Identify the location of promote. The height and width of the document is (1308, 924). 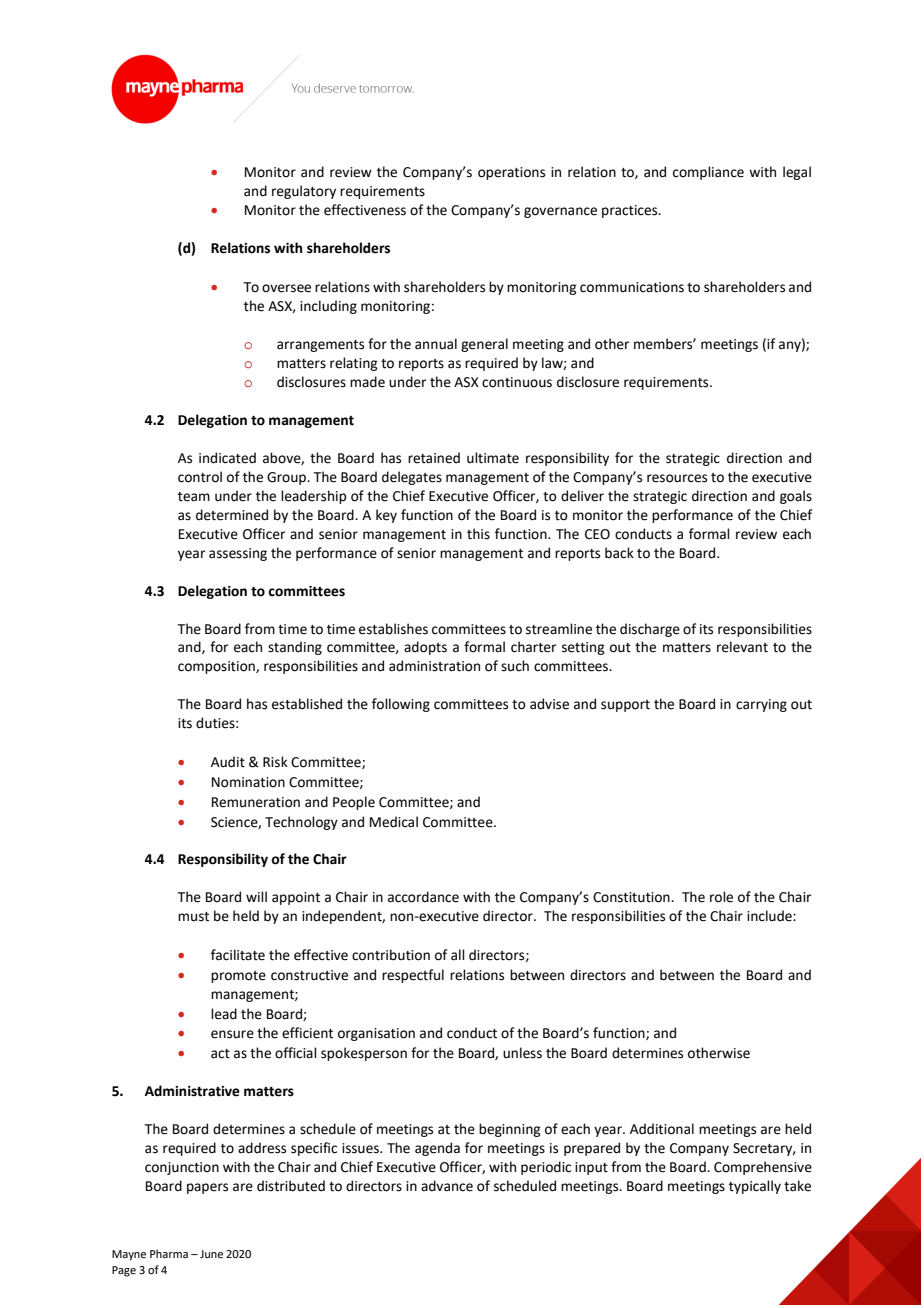
(238, 977).
